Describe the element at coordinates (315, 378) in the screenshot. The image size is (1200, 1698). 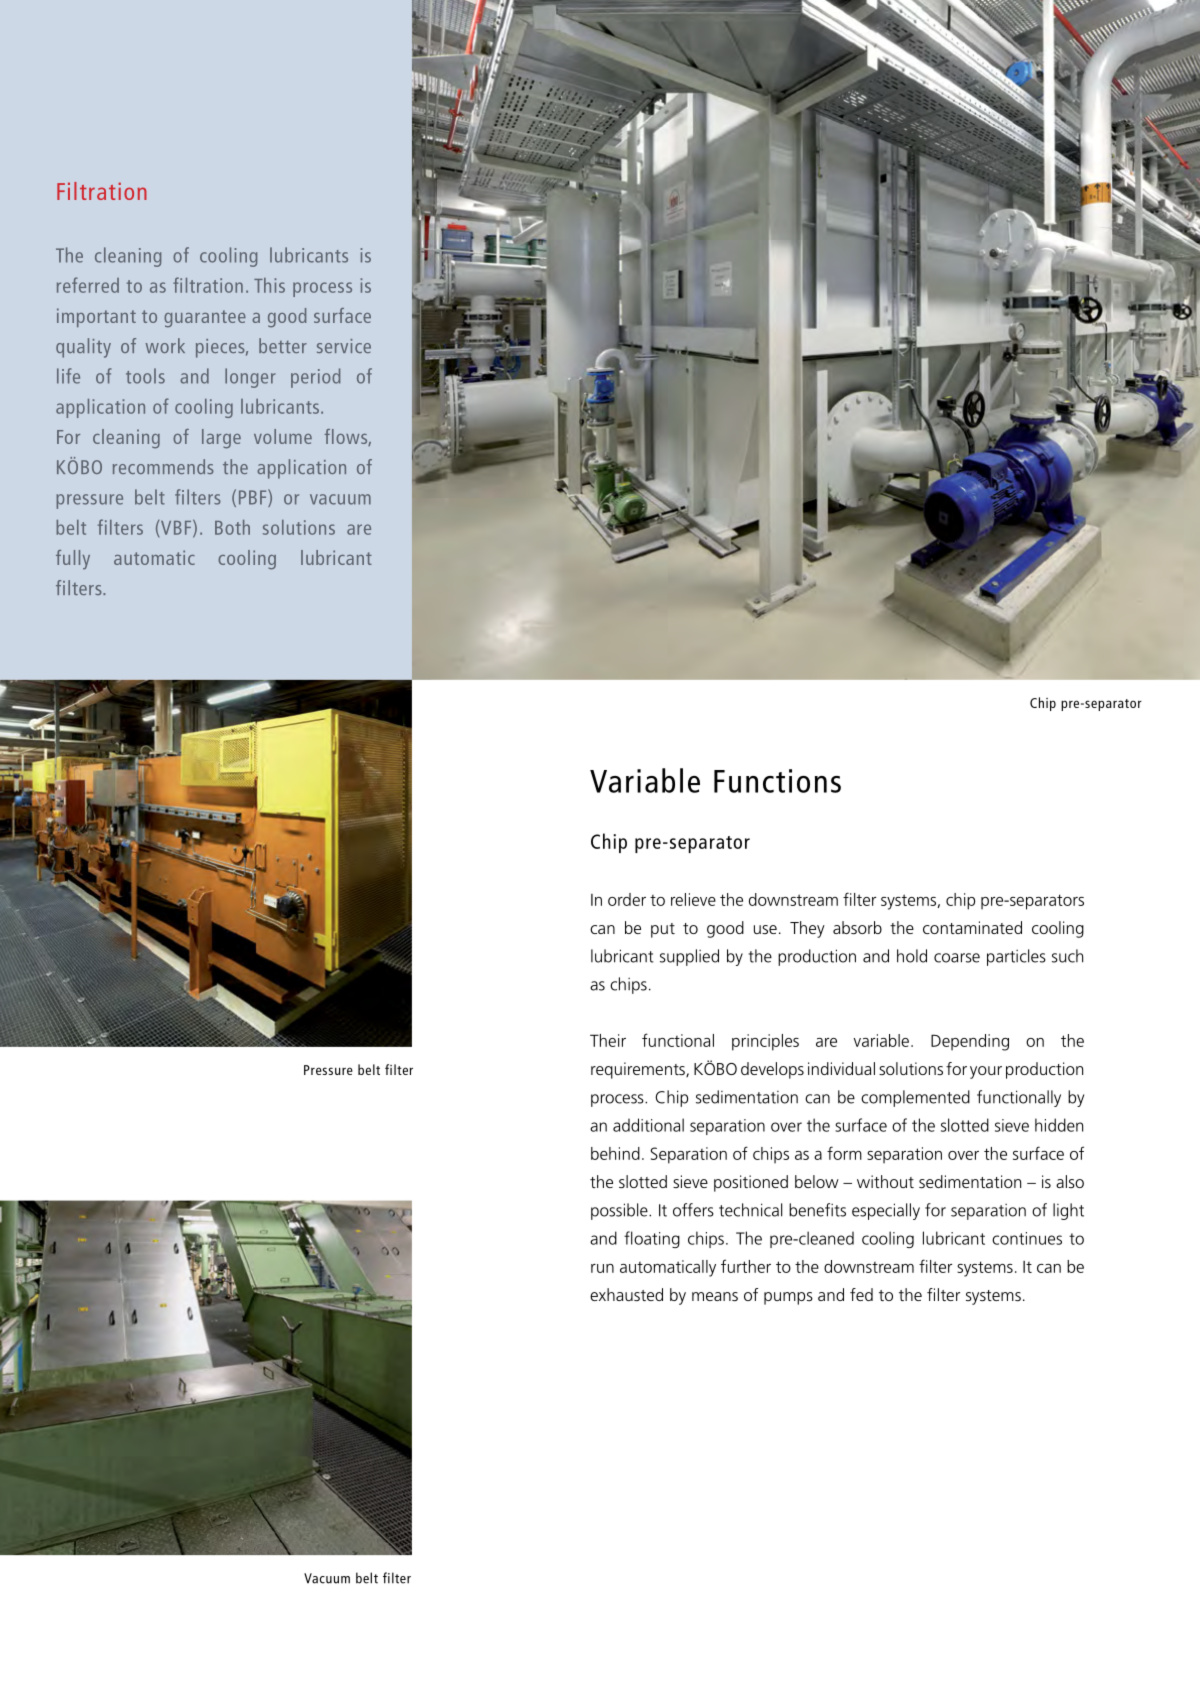
I see `period` at that location.
